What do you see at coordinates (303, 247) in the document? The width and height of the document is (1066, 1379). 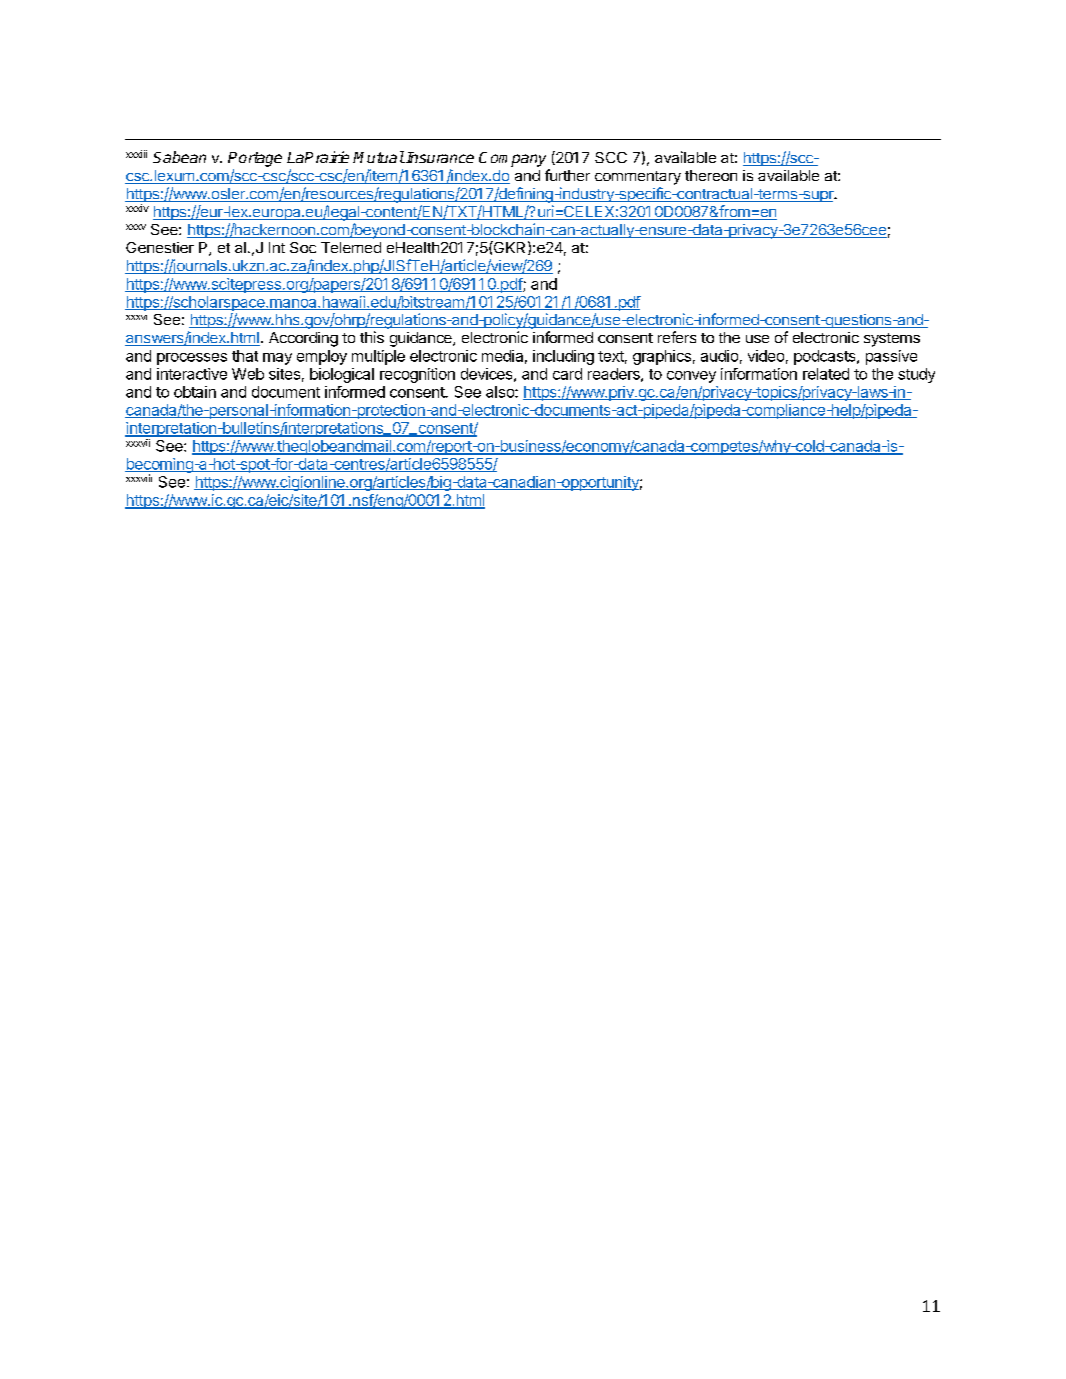 I see `Soc` at bounding box center [303, 247].
